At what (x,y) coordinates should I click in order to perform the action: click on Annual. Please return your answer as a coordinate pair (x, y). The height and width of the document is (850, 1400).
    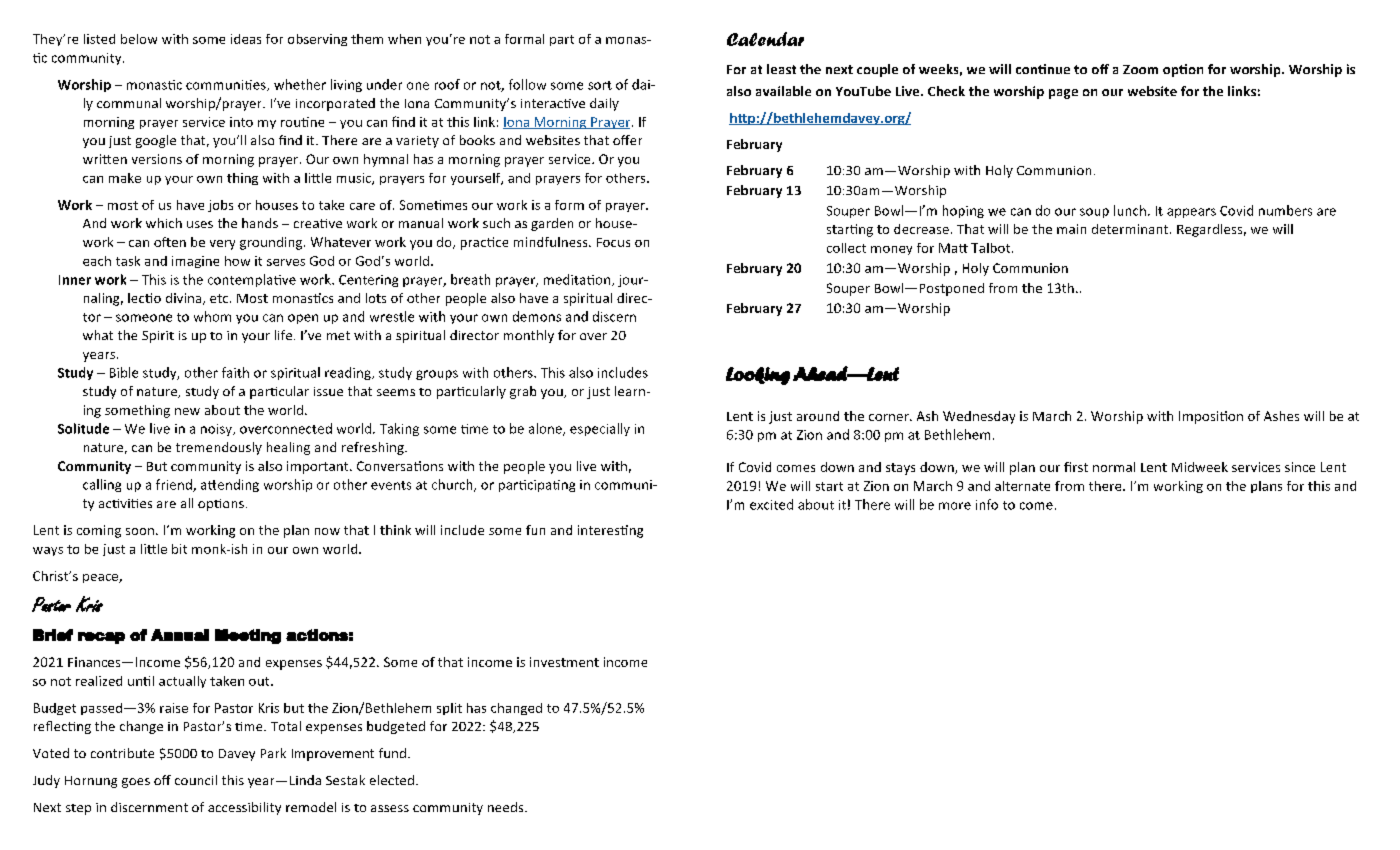
    Looking at the image, I should click on (180, 635).
